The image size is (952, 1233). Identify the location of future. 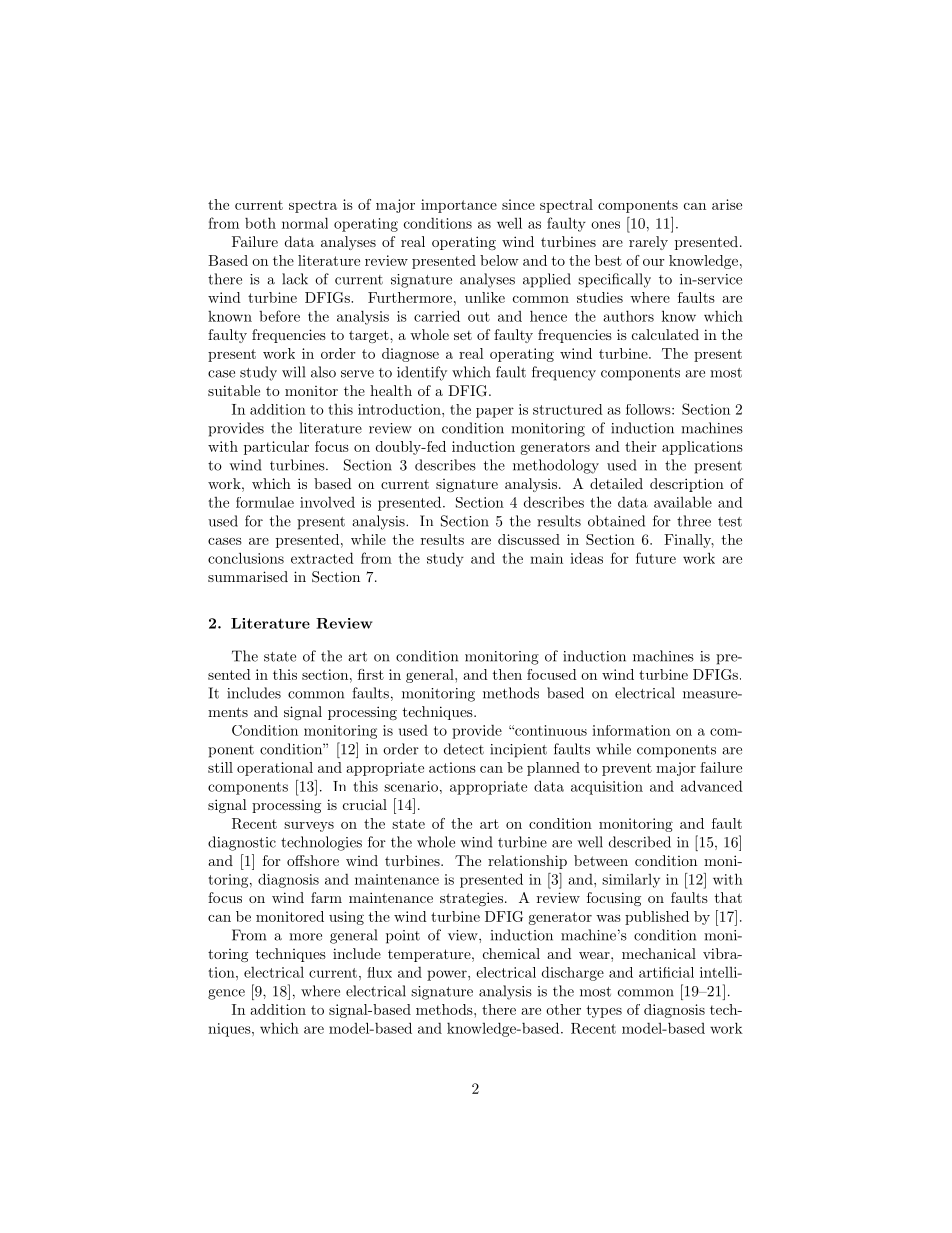
(656, 558).
